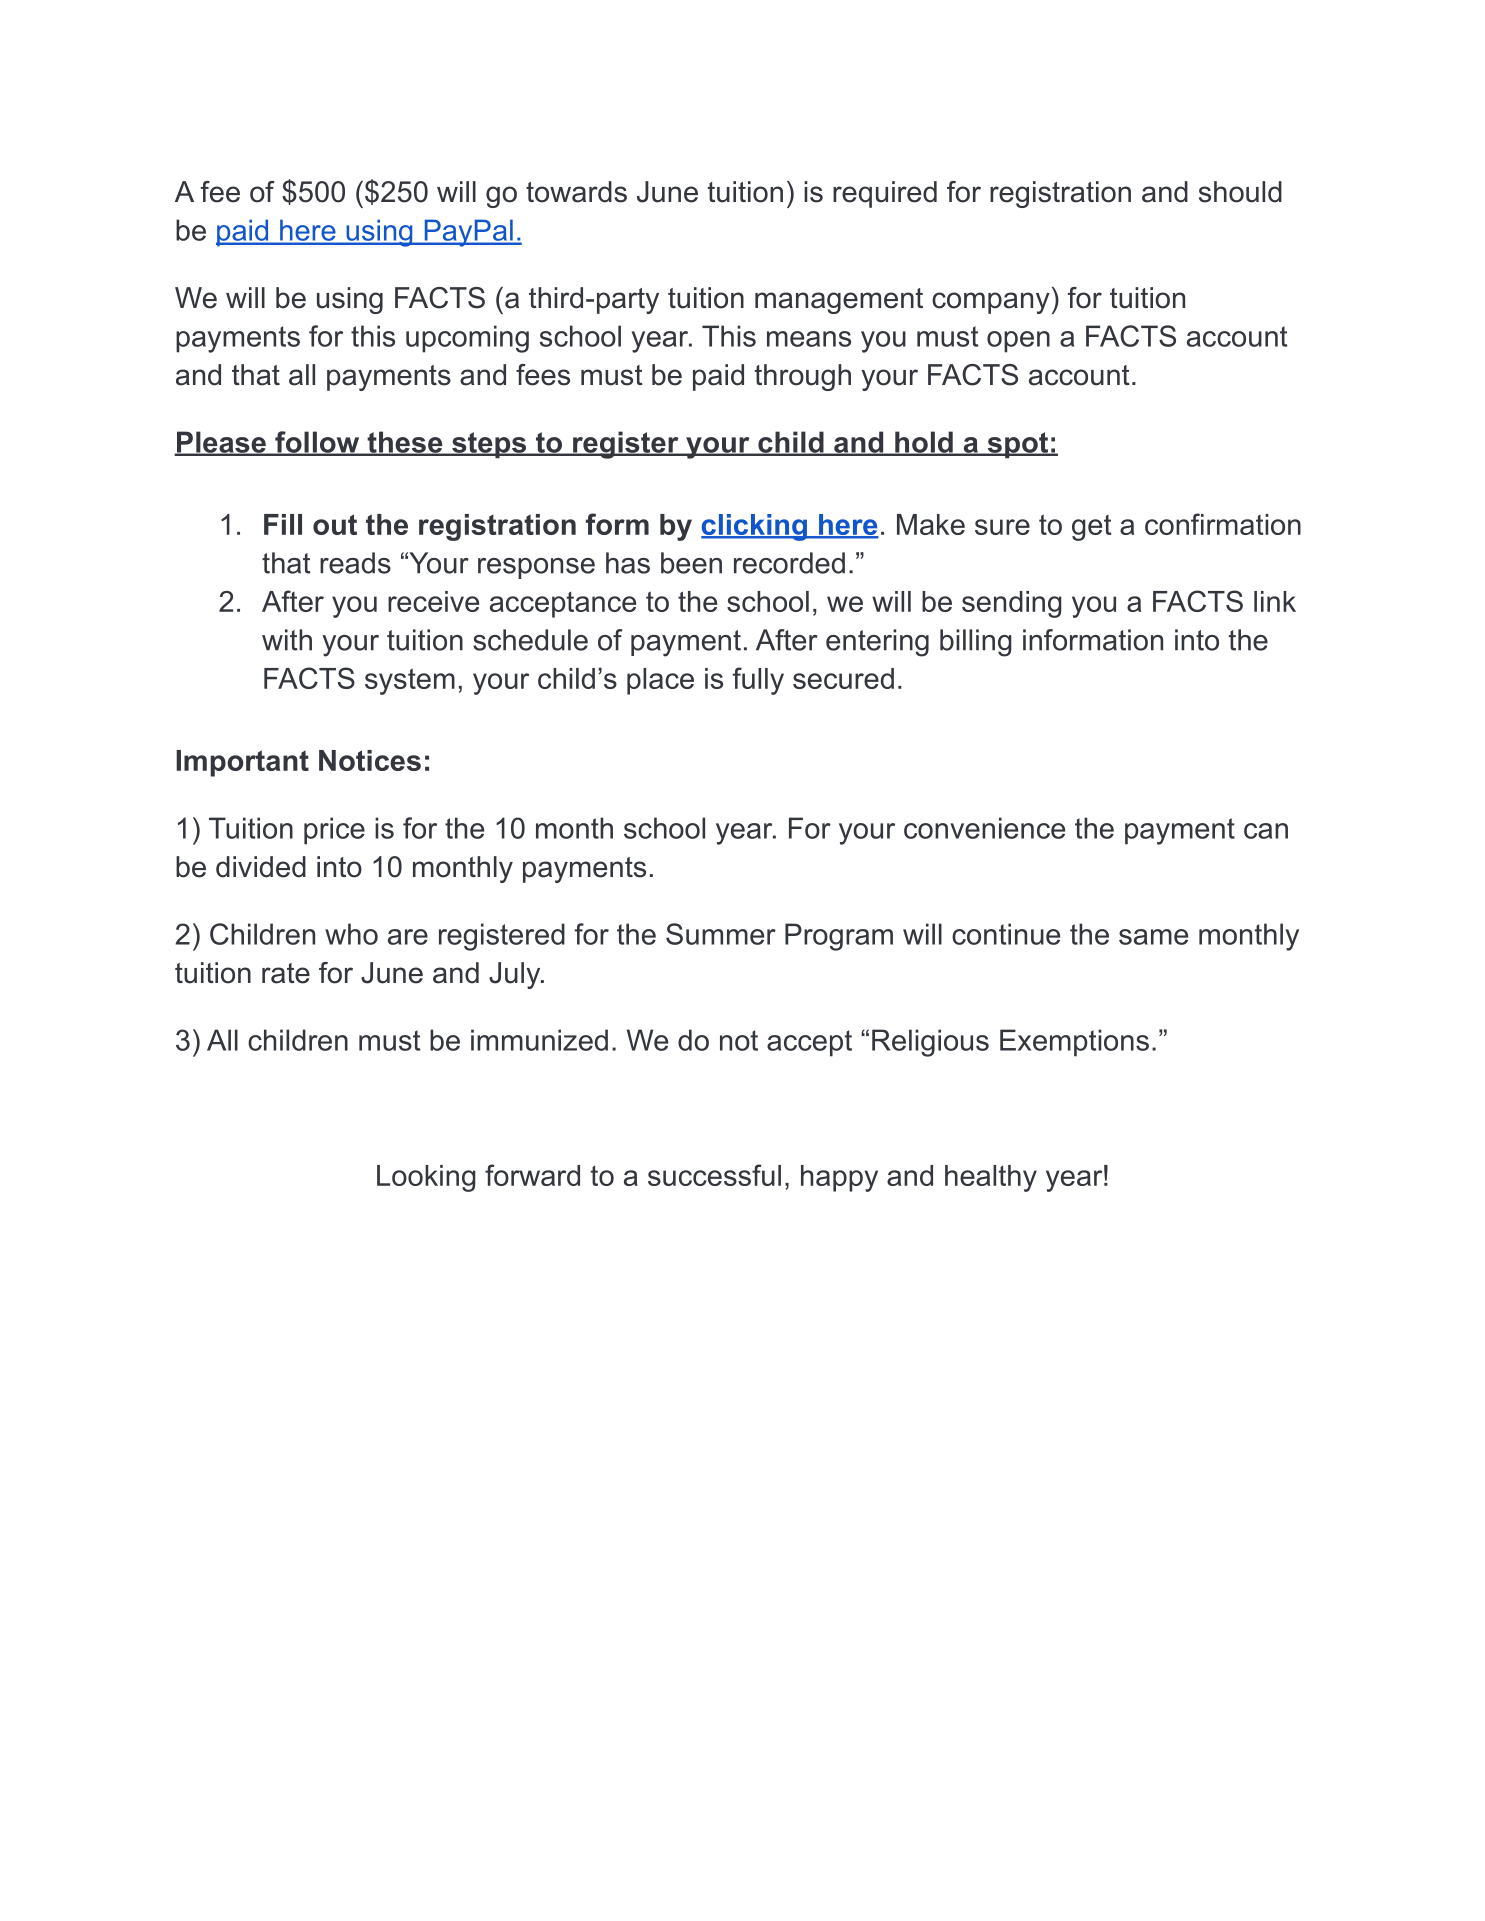  What do you see at coordinates (755, 527) in the screenshot?
I see `clicking` at bounding box center [755, 527].
